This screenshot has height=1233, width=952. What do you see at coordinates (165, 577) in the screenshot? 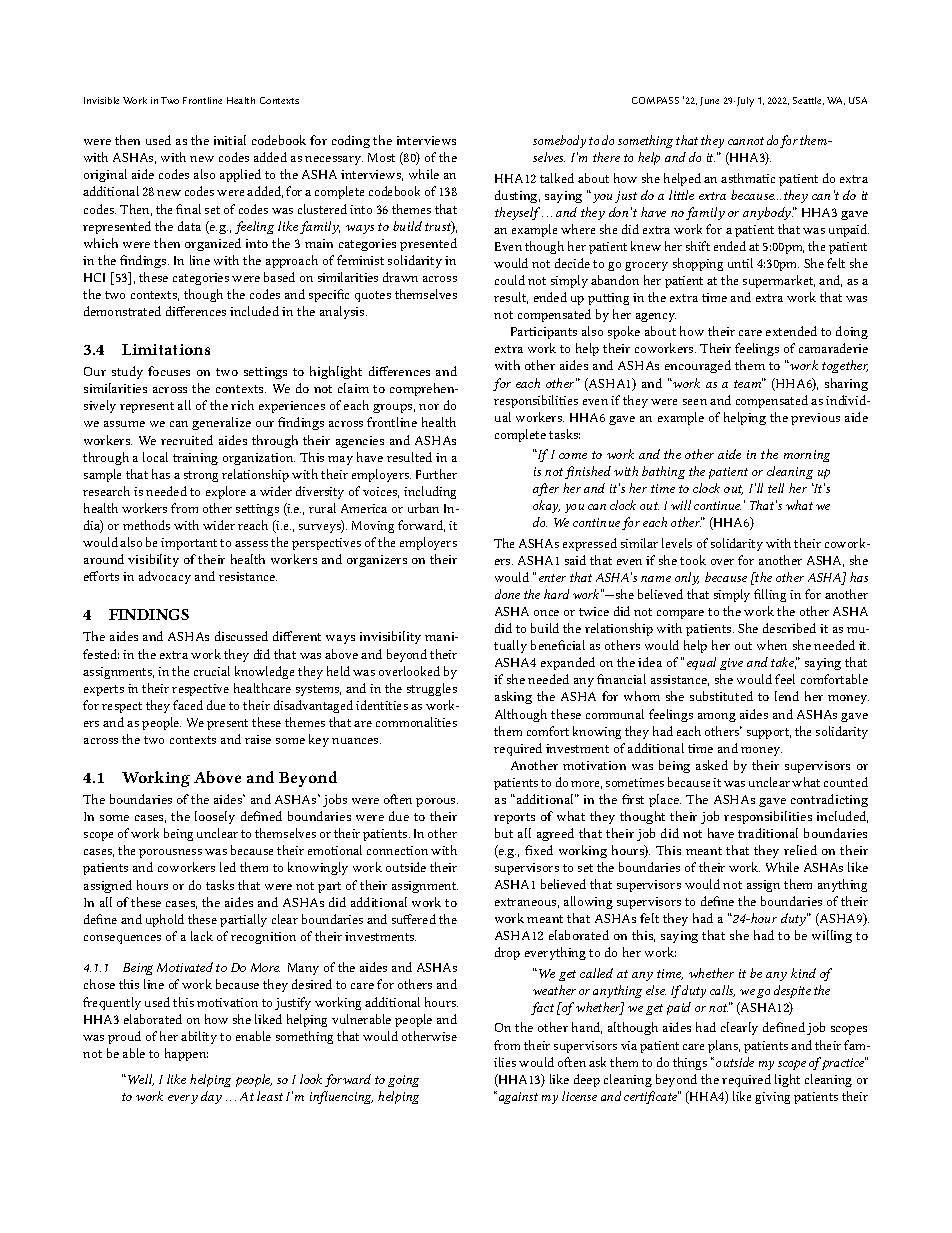
I see `advocacy` at bounding box center [165, 577].
